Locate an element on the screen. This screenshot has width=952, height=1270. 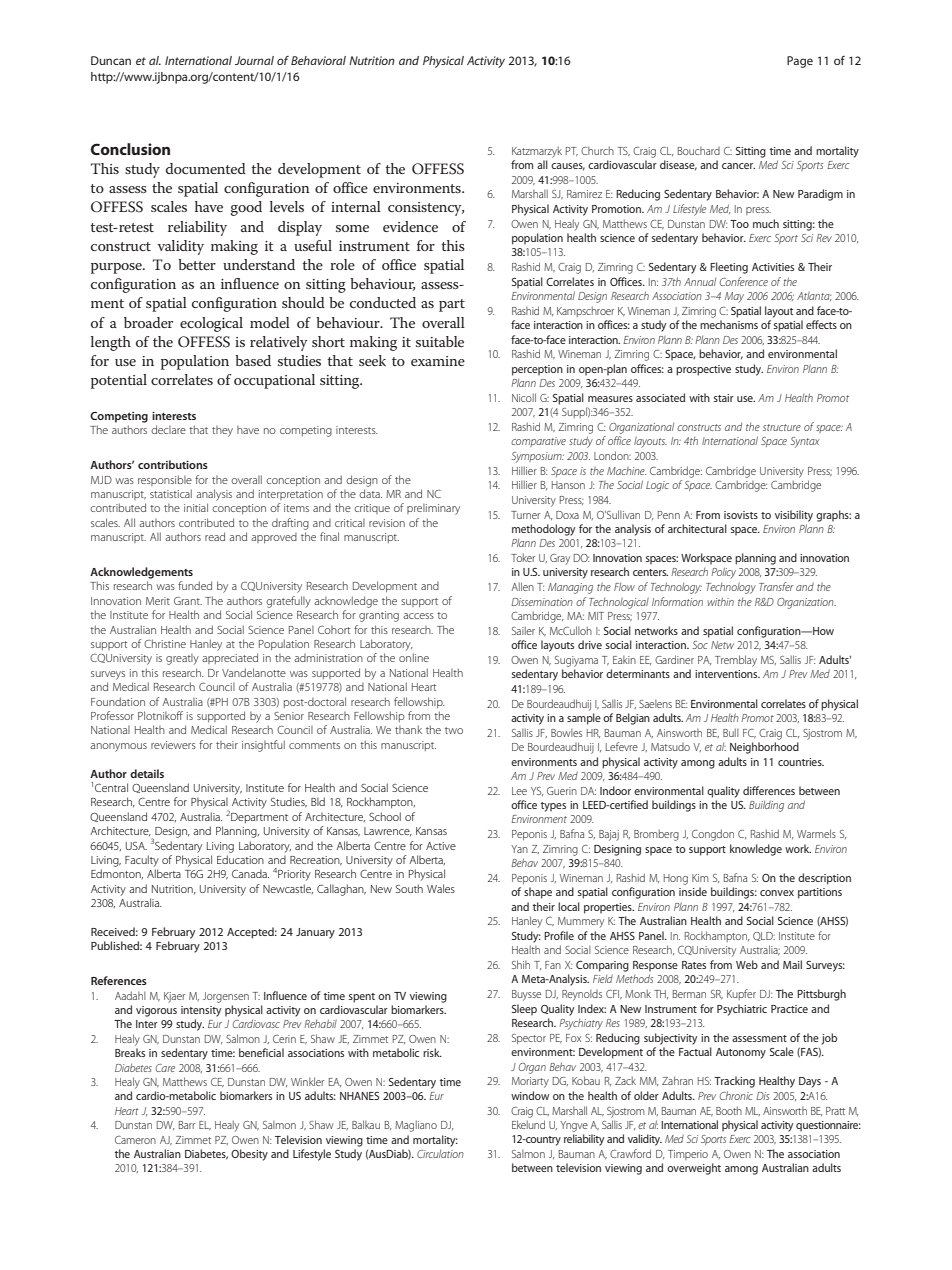
Journal is located at coordinates (254, 60).
